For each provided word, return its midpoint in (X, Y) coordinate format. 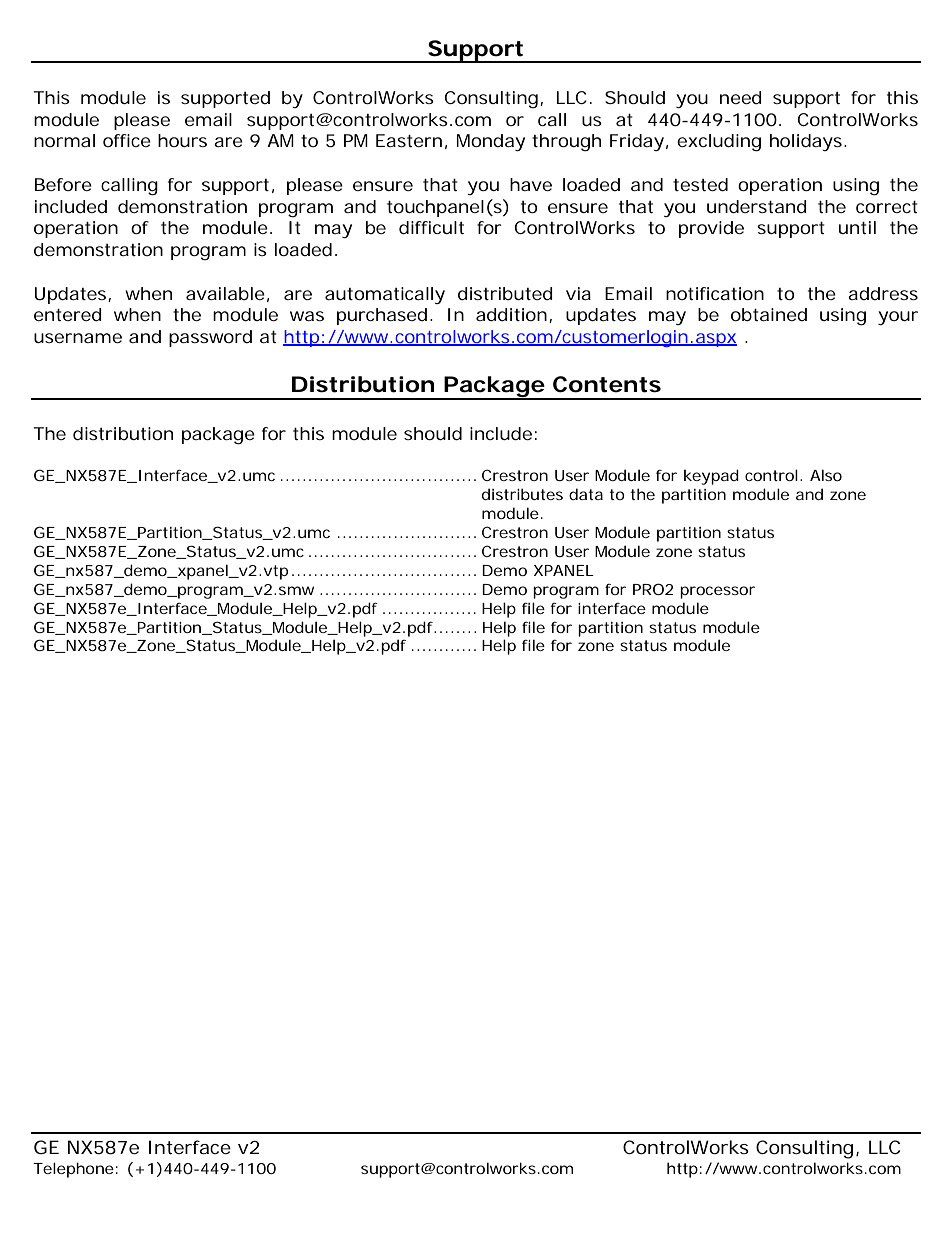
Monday (491, 142)
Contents (607, 384)
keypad (711, 477)
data (586, 494)
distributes (522, 494)
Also (826, 475)
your (898, 318)
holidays (807, 142)
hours (182, 140)
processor (717, 592)
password (210, 338)
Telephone (73, 1170)
